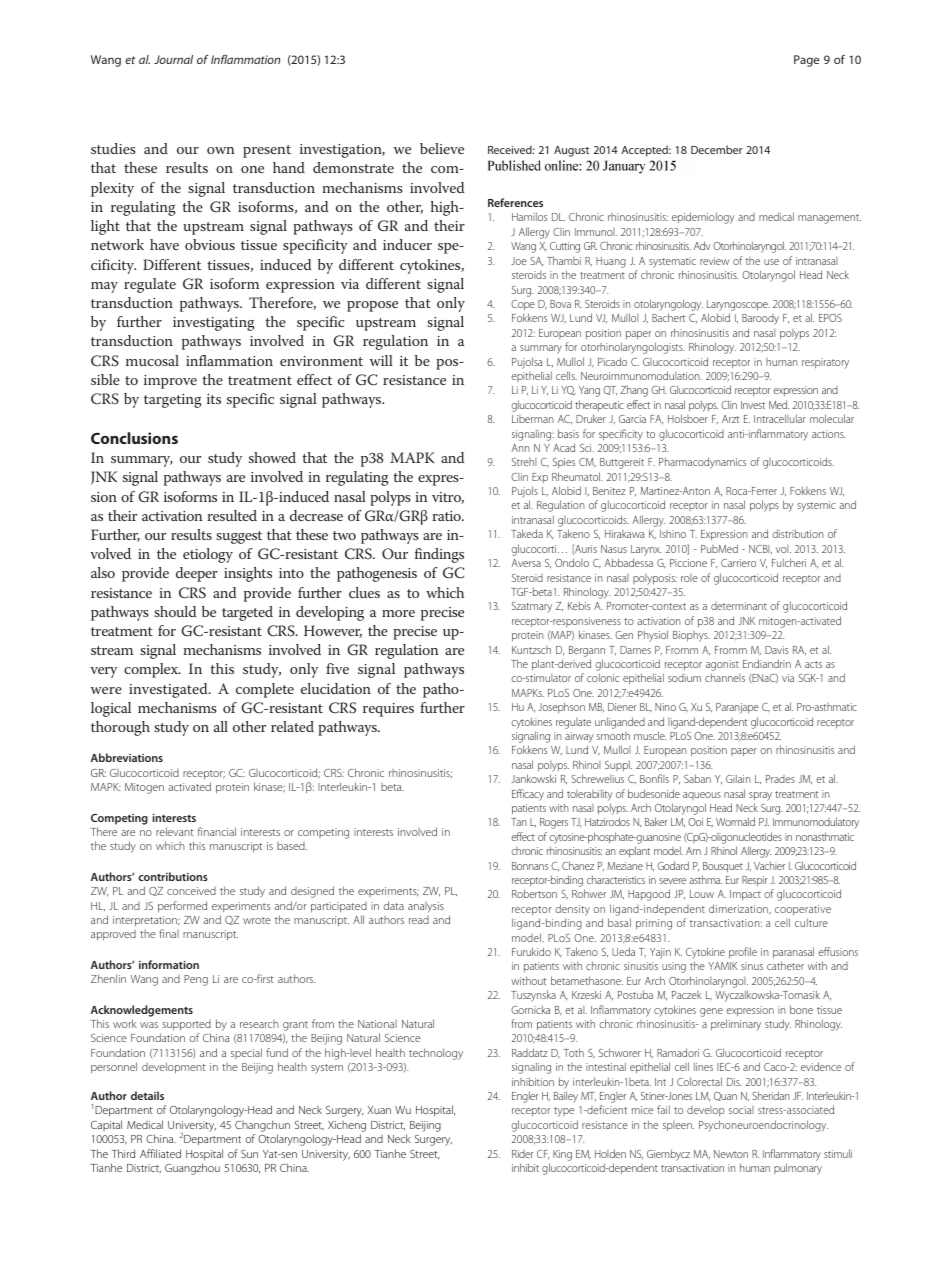 This screenshot has width=952, height=1270. Describe the element at coordinates (731, 1154) in the screenshot. I see `Newton` at that location.
